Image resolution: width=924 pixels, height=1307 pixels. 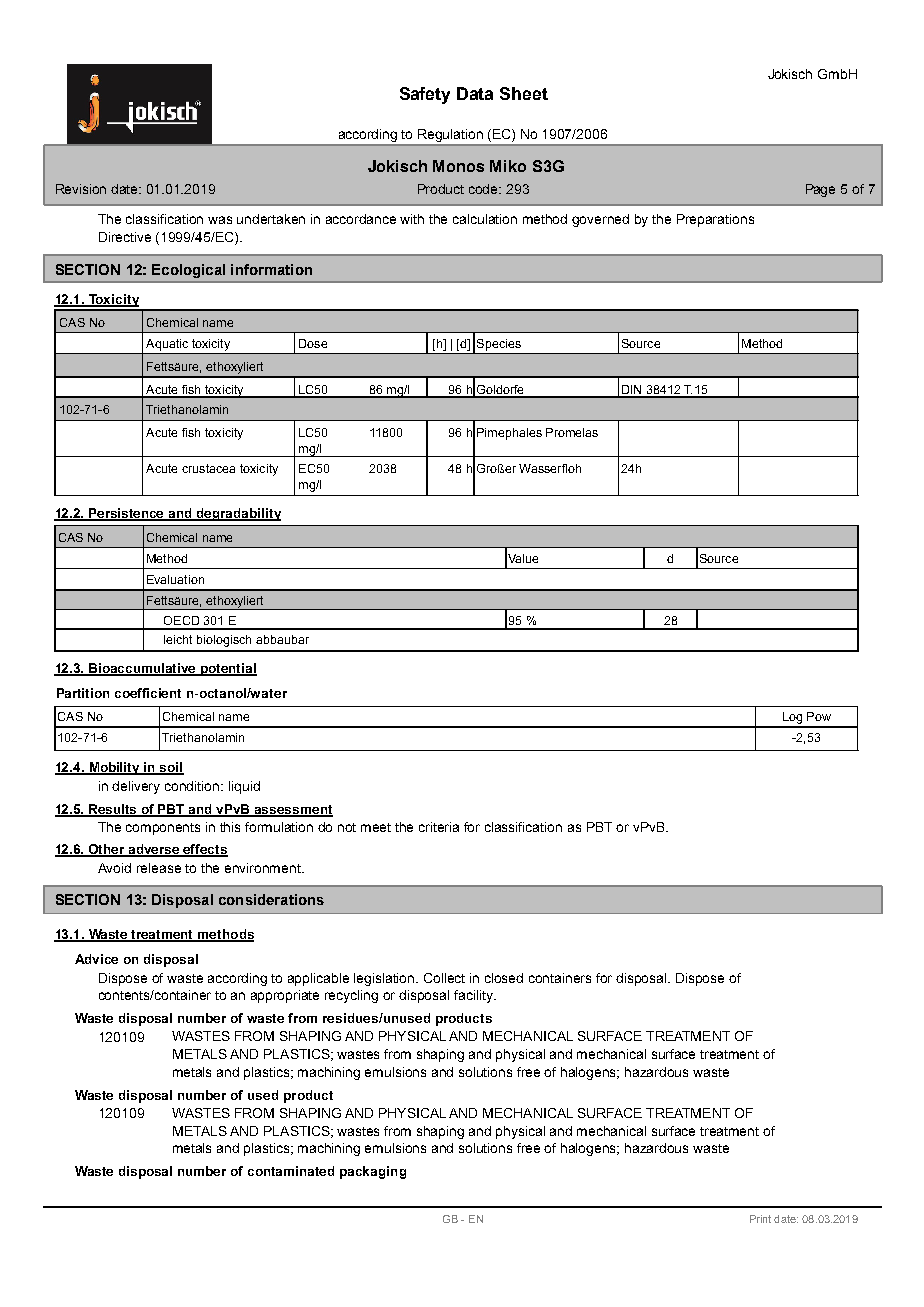 I want to click on criteria, so click(x=439, y=827).
